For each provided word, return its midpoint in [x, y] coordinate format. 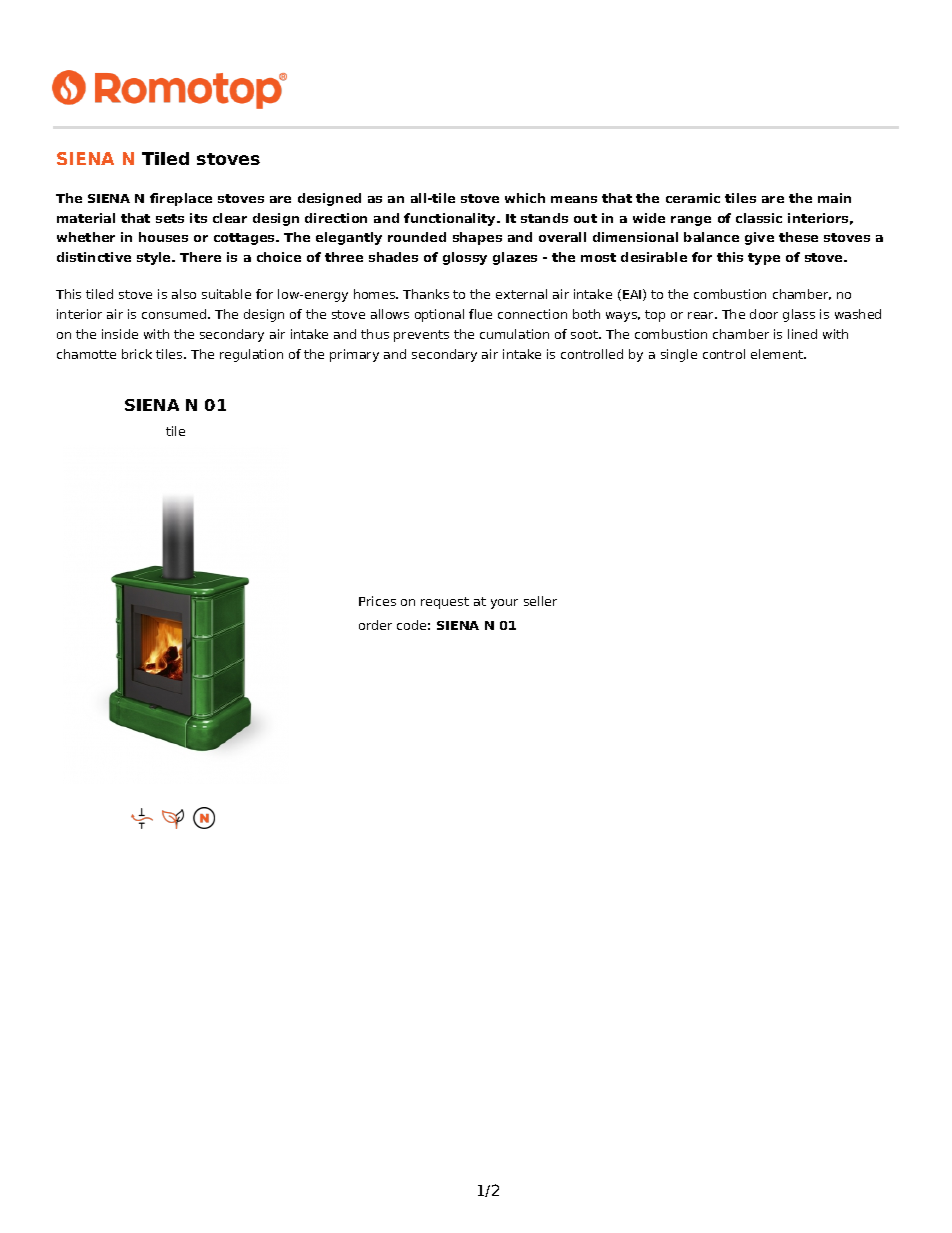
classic [759, 218]
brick [137, 354]
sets [170, 218]
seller [540, 601]
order [375, 625]
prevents [421, 336]
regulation [251, 355]
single [679, 355]
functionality [451, 219]
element [778, 354]
